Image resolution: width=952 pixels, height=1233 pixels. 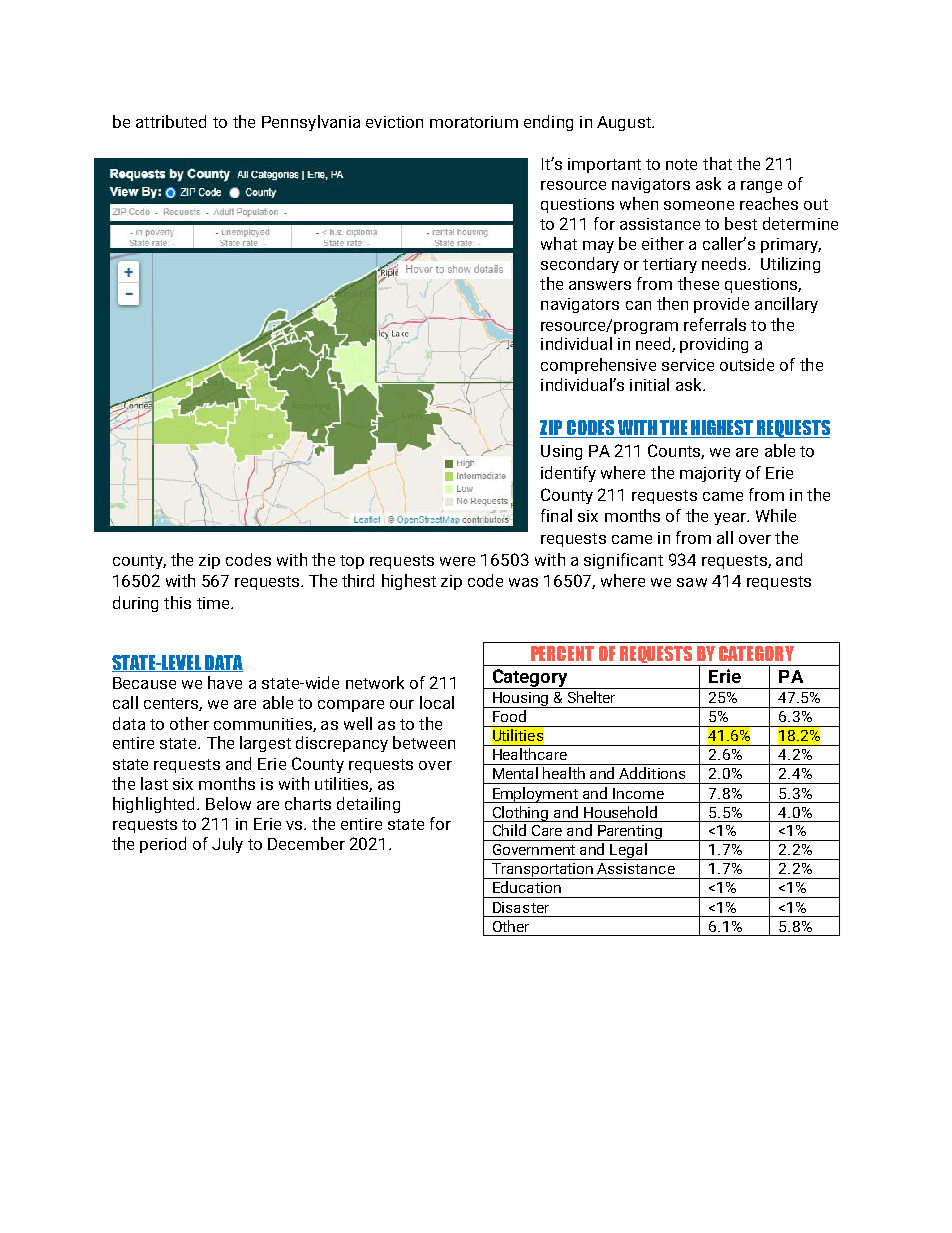 What do you see at coordinates (457, 561) in the document?
I see `were` at bounding box center [457, 561].
